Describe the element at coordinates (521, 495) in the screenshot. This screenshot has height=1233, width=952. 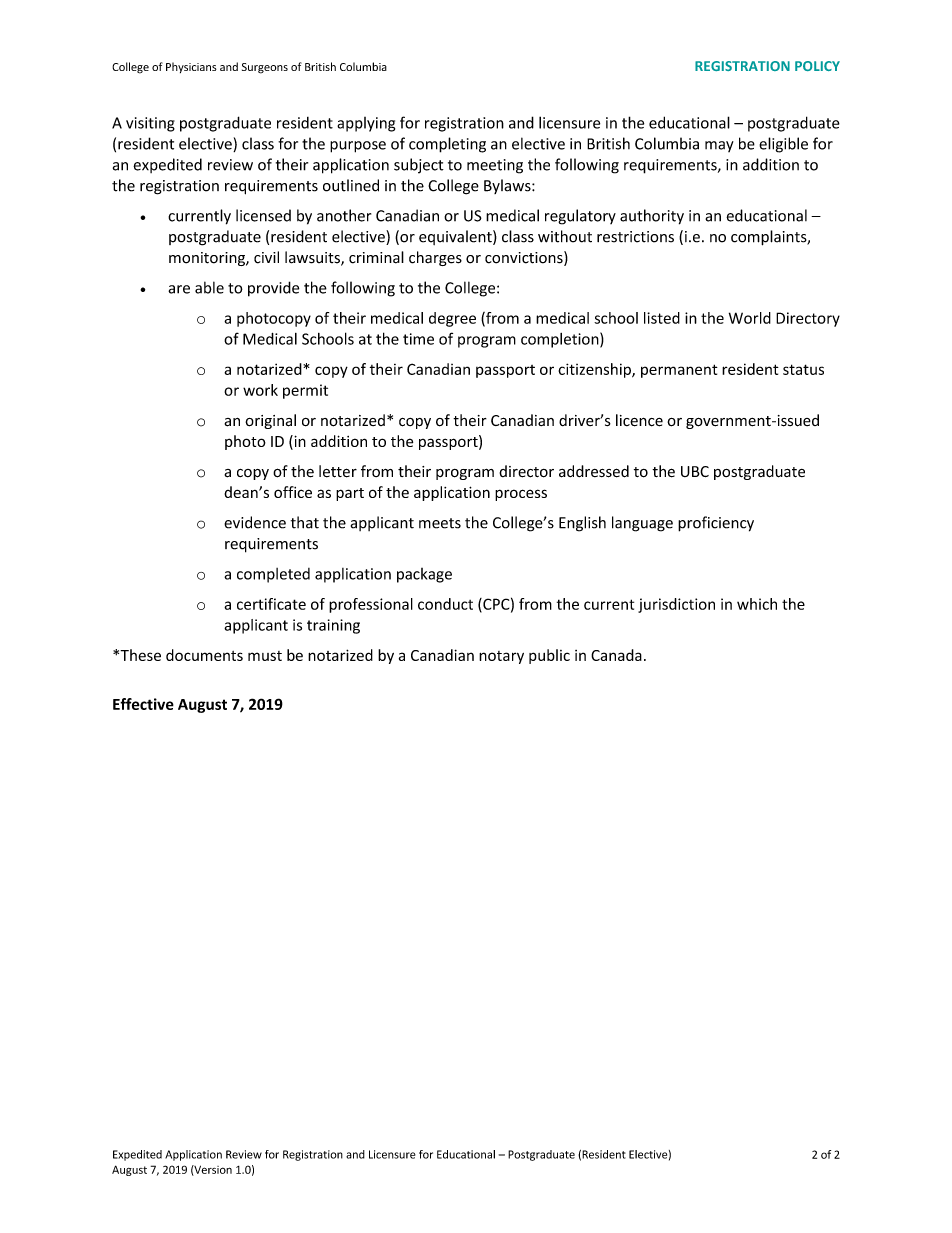
I see `process` at that location.
